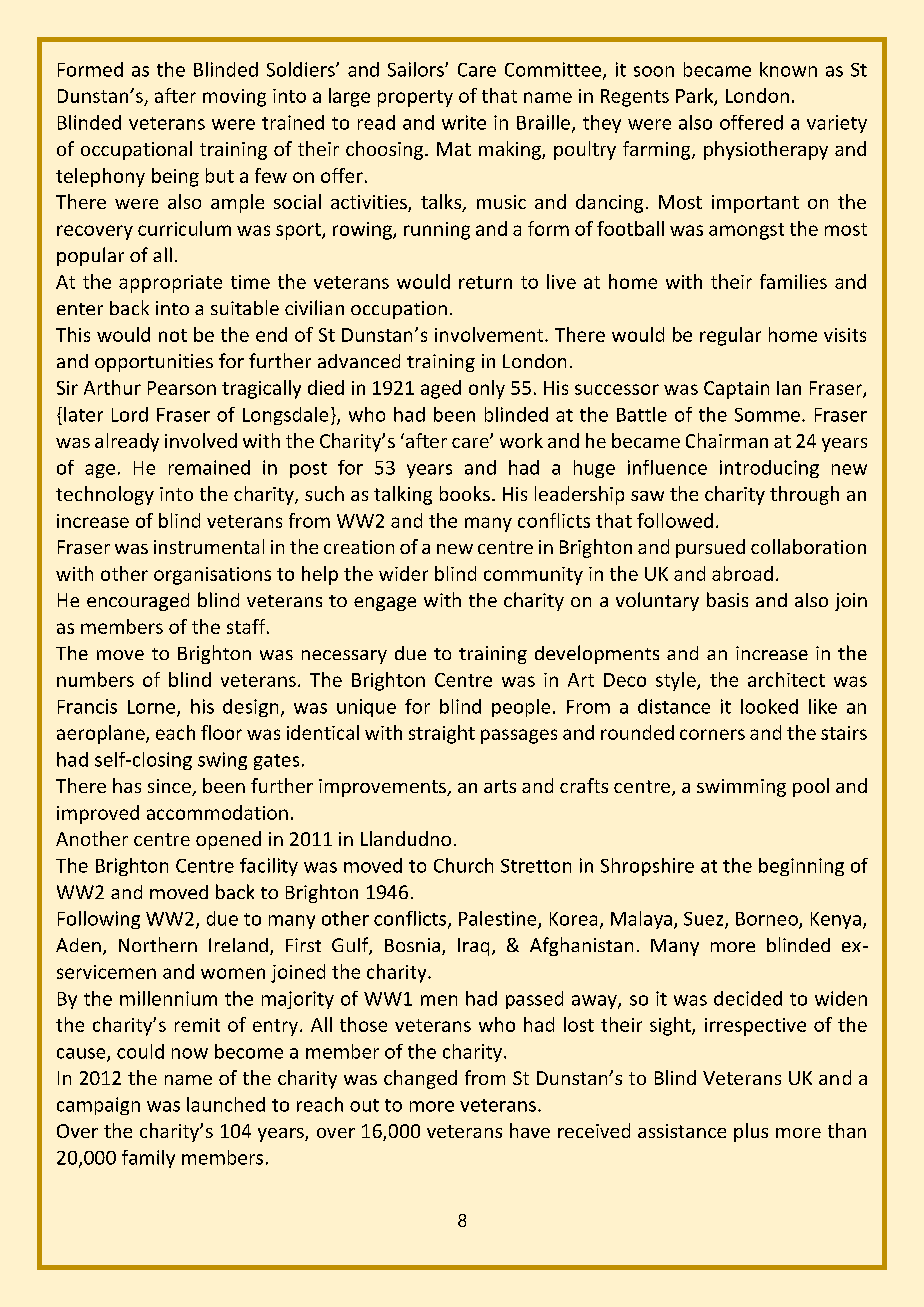  What do you see at coordinates (464, 122) in the image?
I see `write` at bounding box center [464, 122].
